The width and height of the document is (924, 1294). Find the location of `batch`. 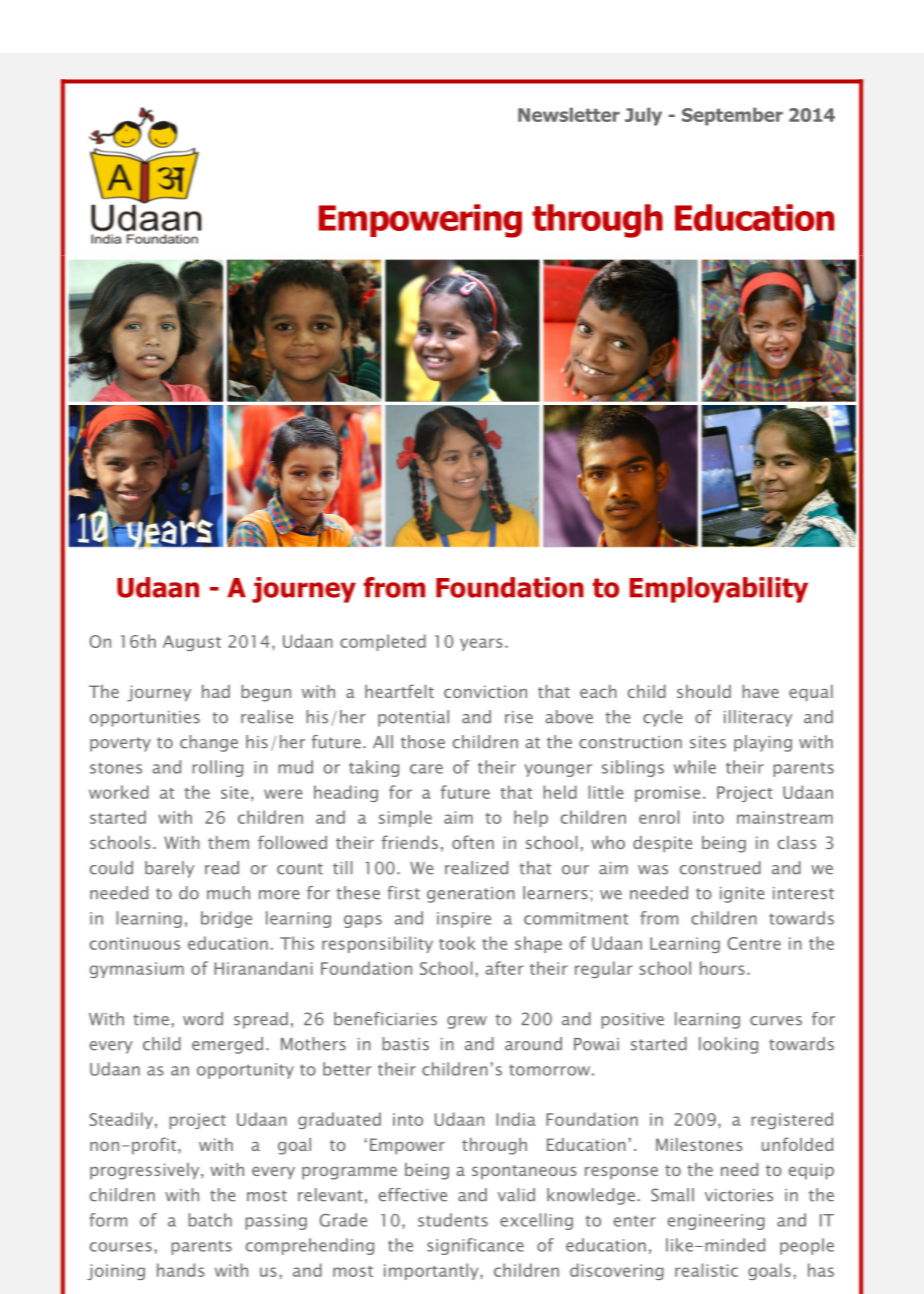

batch is located at coordinates (210, 1220).
